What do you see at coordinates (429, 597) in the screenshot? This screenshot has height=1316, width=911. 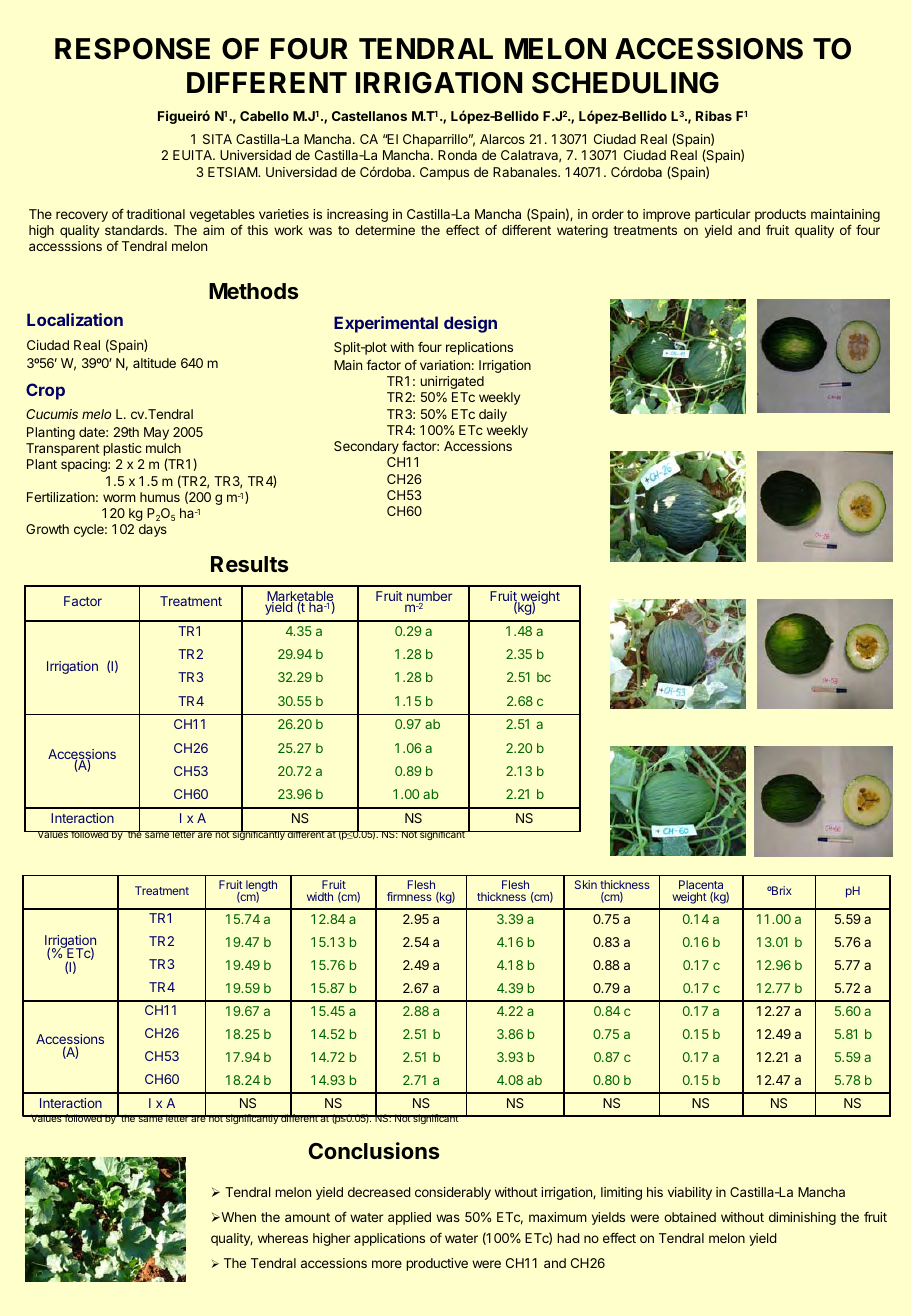 I see `number` at bounding box center [429, 597].
